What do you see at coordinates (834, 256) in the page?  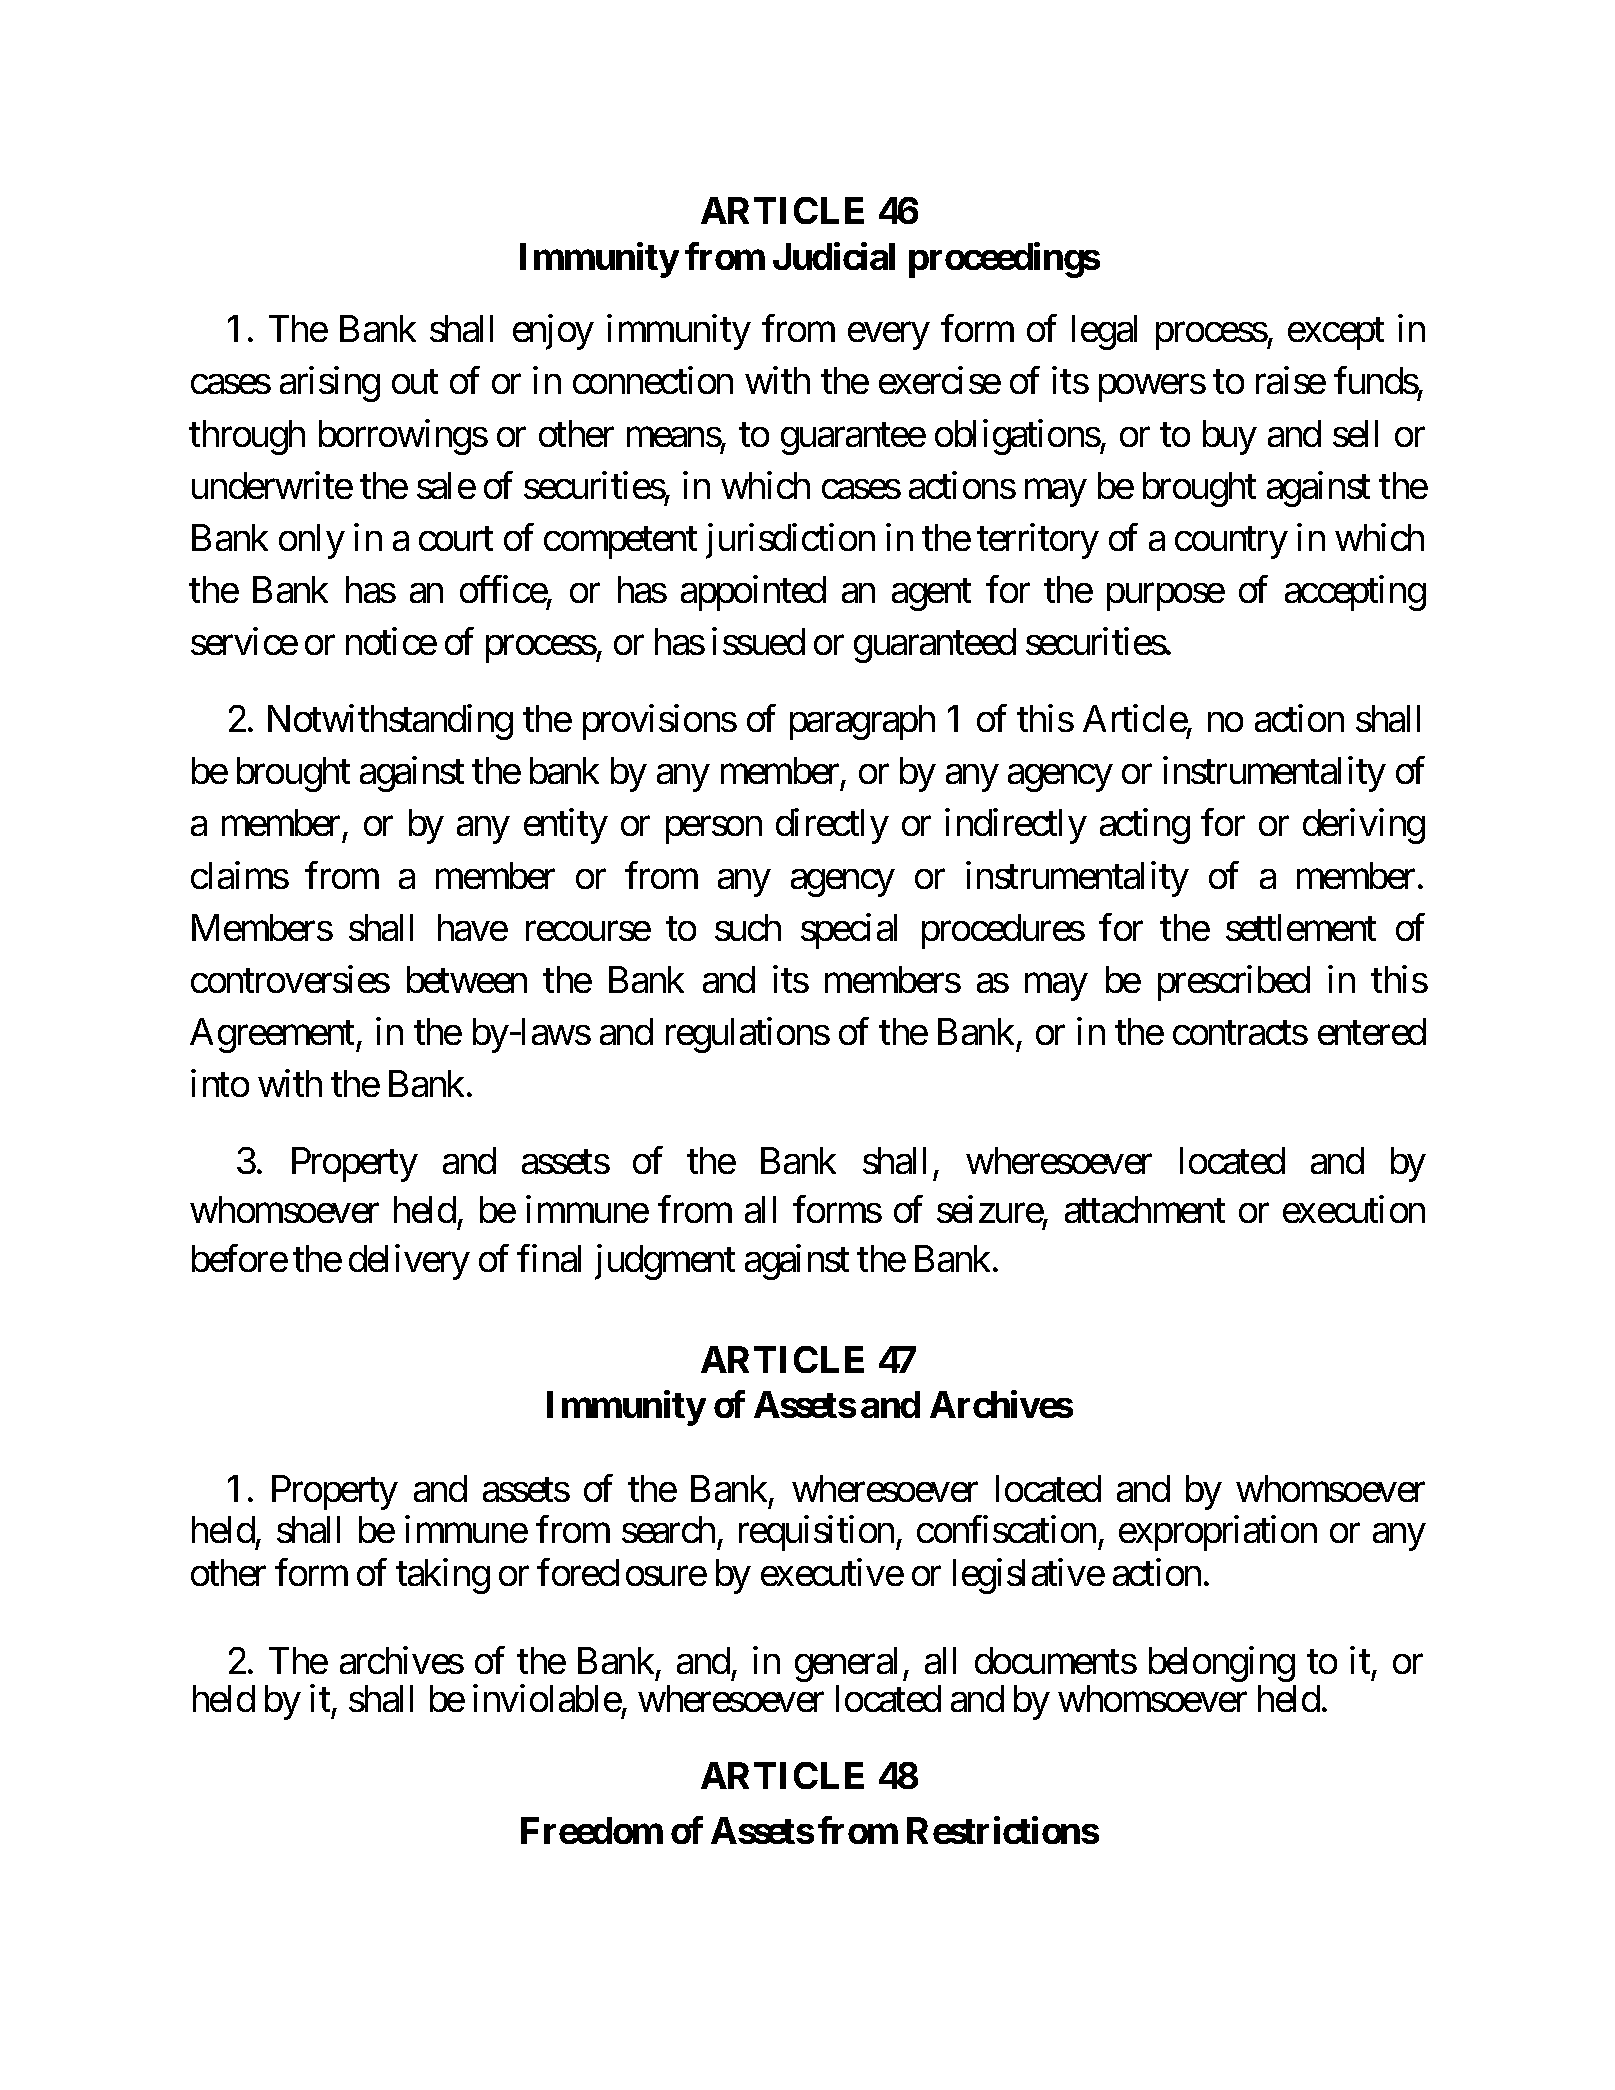 I see `Judicial` at bounding box center [834, 256].
